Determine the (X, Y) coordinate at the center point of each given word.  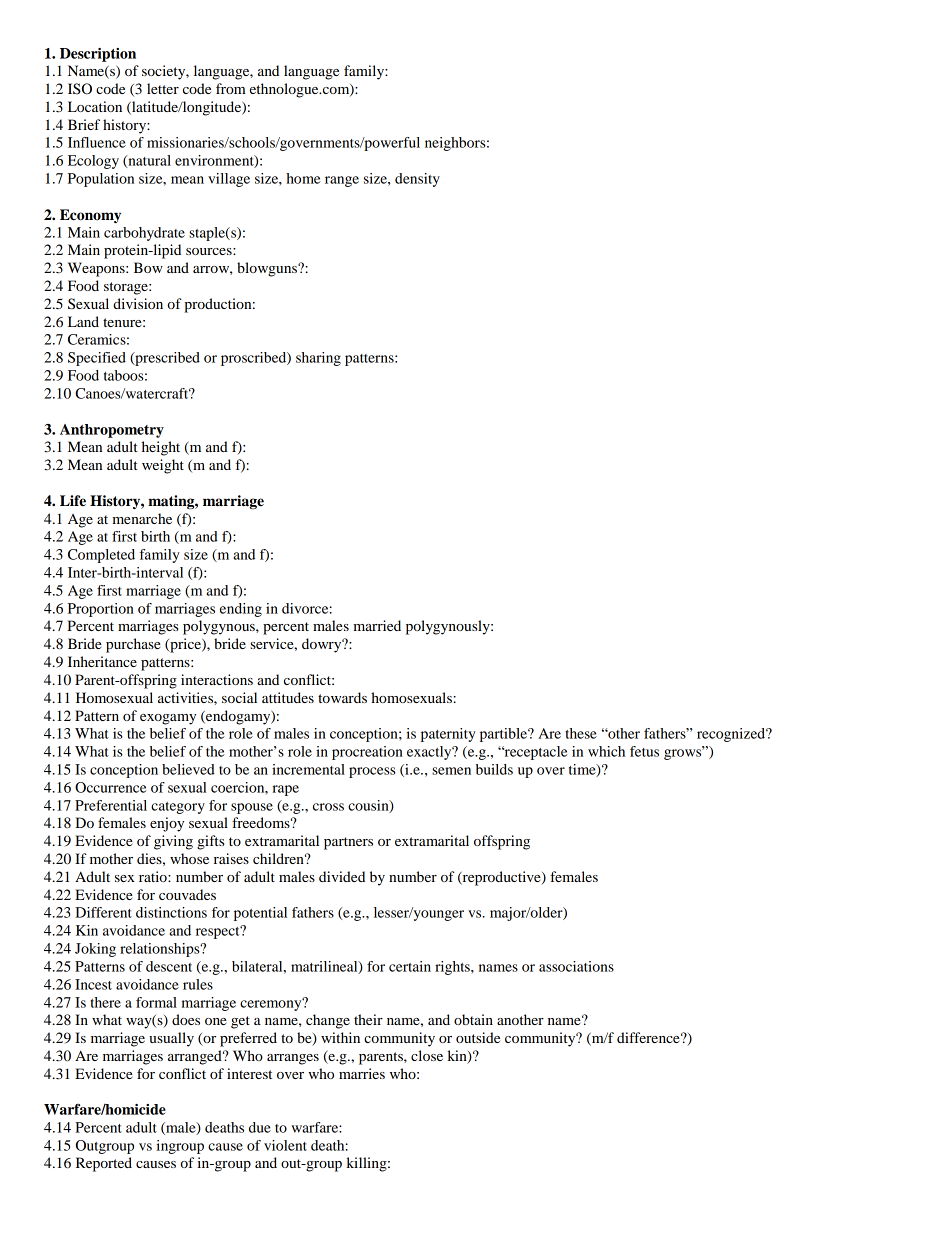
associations (576, 966)
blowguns (268, 269)
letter (163, 88)
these (581, 733)
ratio (154, 876)
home (303, 178)
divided (342, 876)
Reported (104, 1164)
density (417, 180)
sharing (318, 359)
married (377, 625)
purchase (133, 645)
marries (362, 1073)
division (138, 303)
